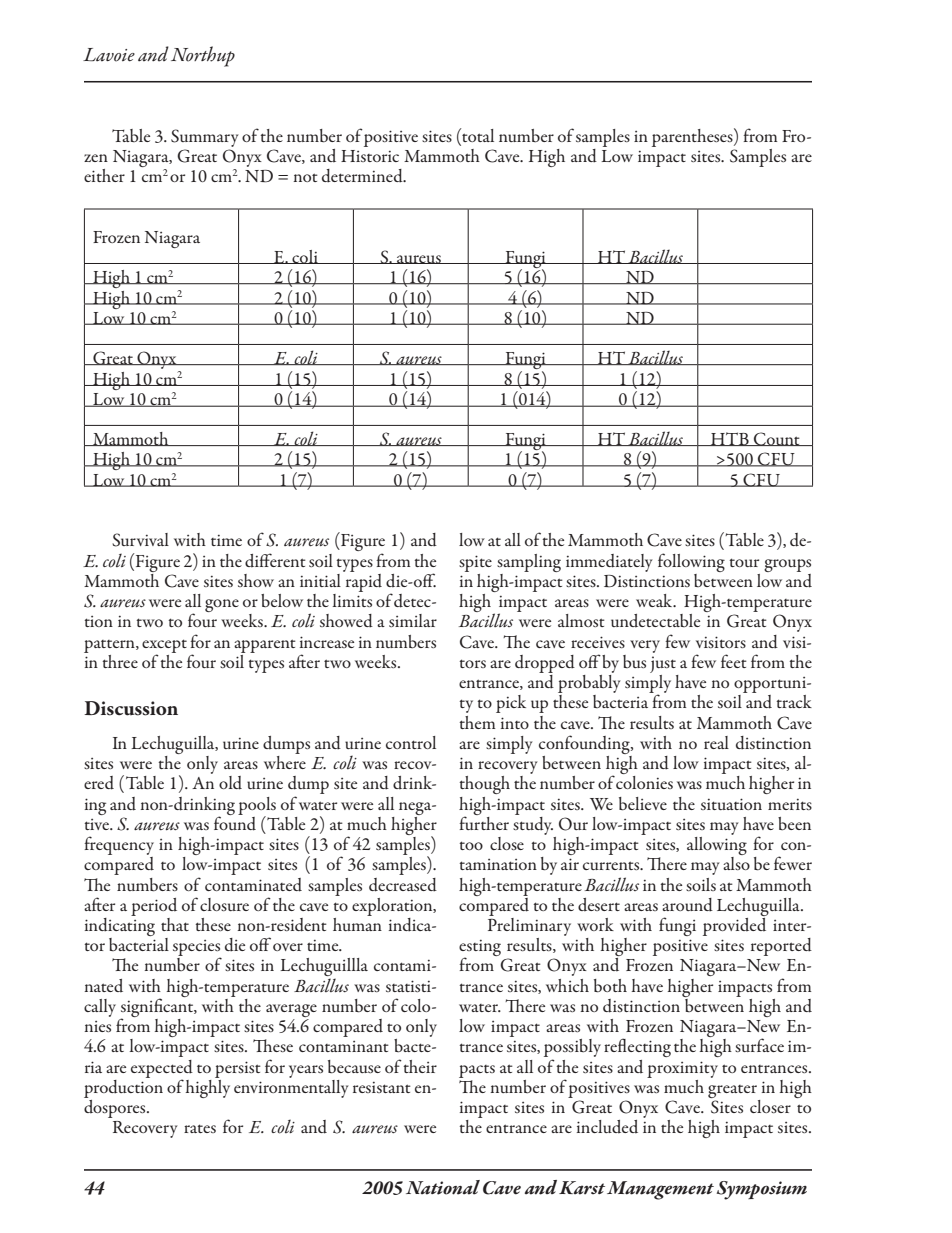 This document has height=1233, width=952. I want to click on Historic, so click(370, 156).
